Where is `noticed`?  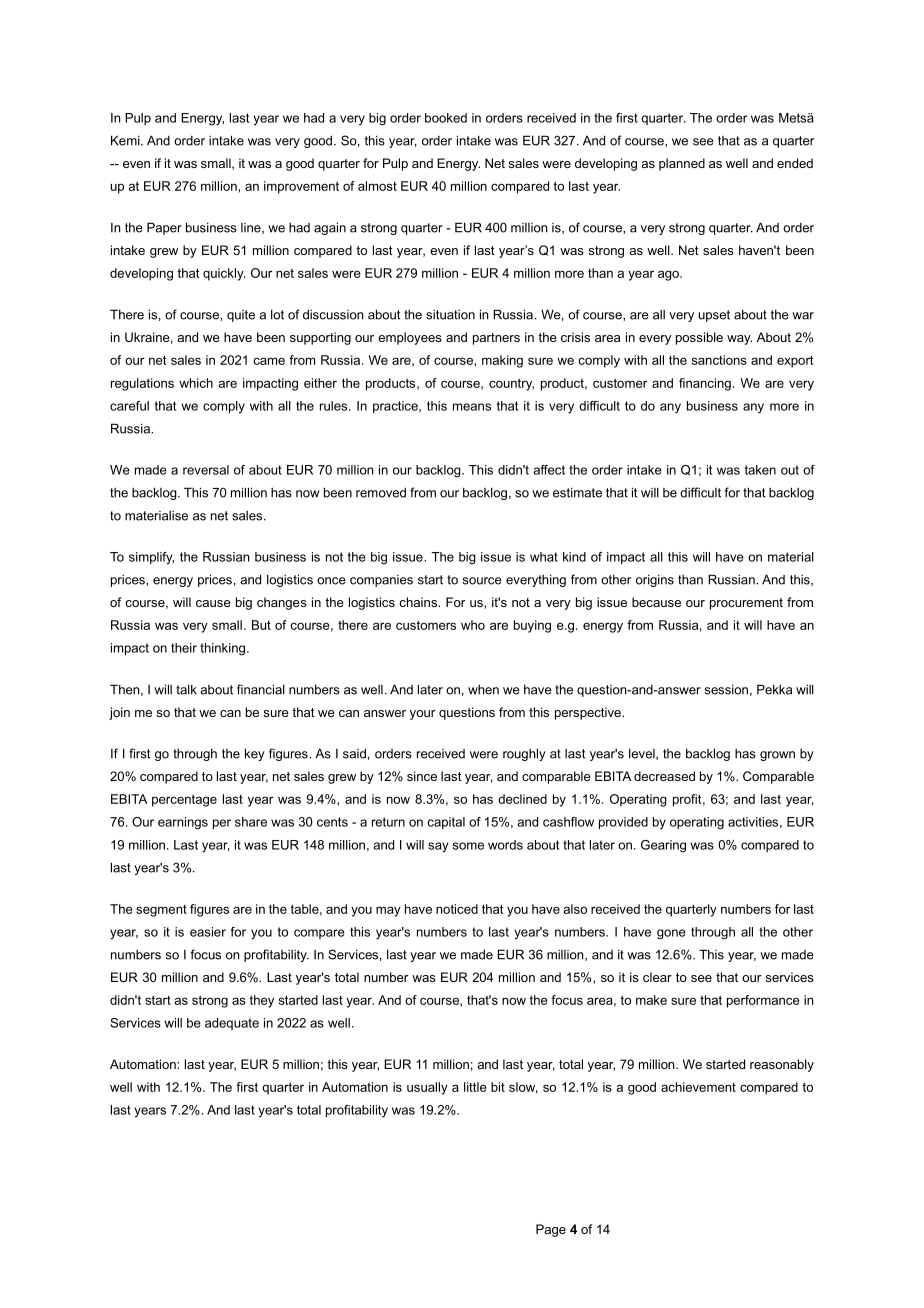 noticed is located at coordinates (457, 909).
